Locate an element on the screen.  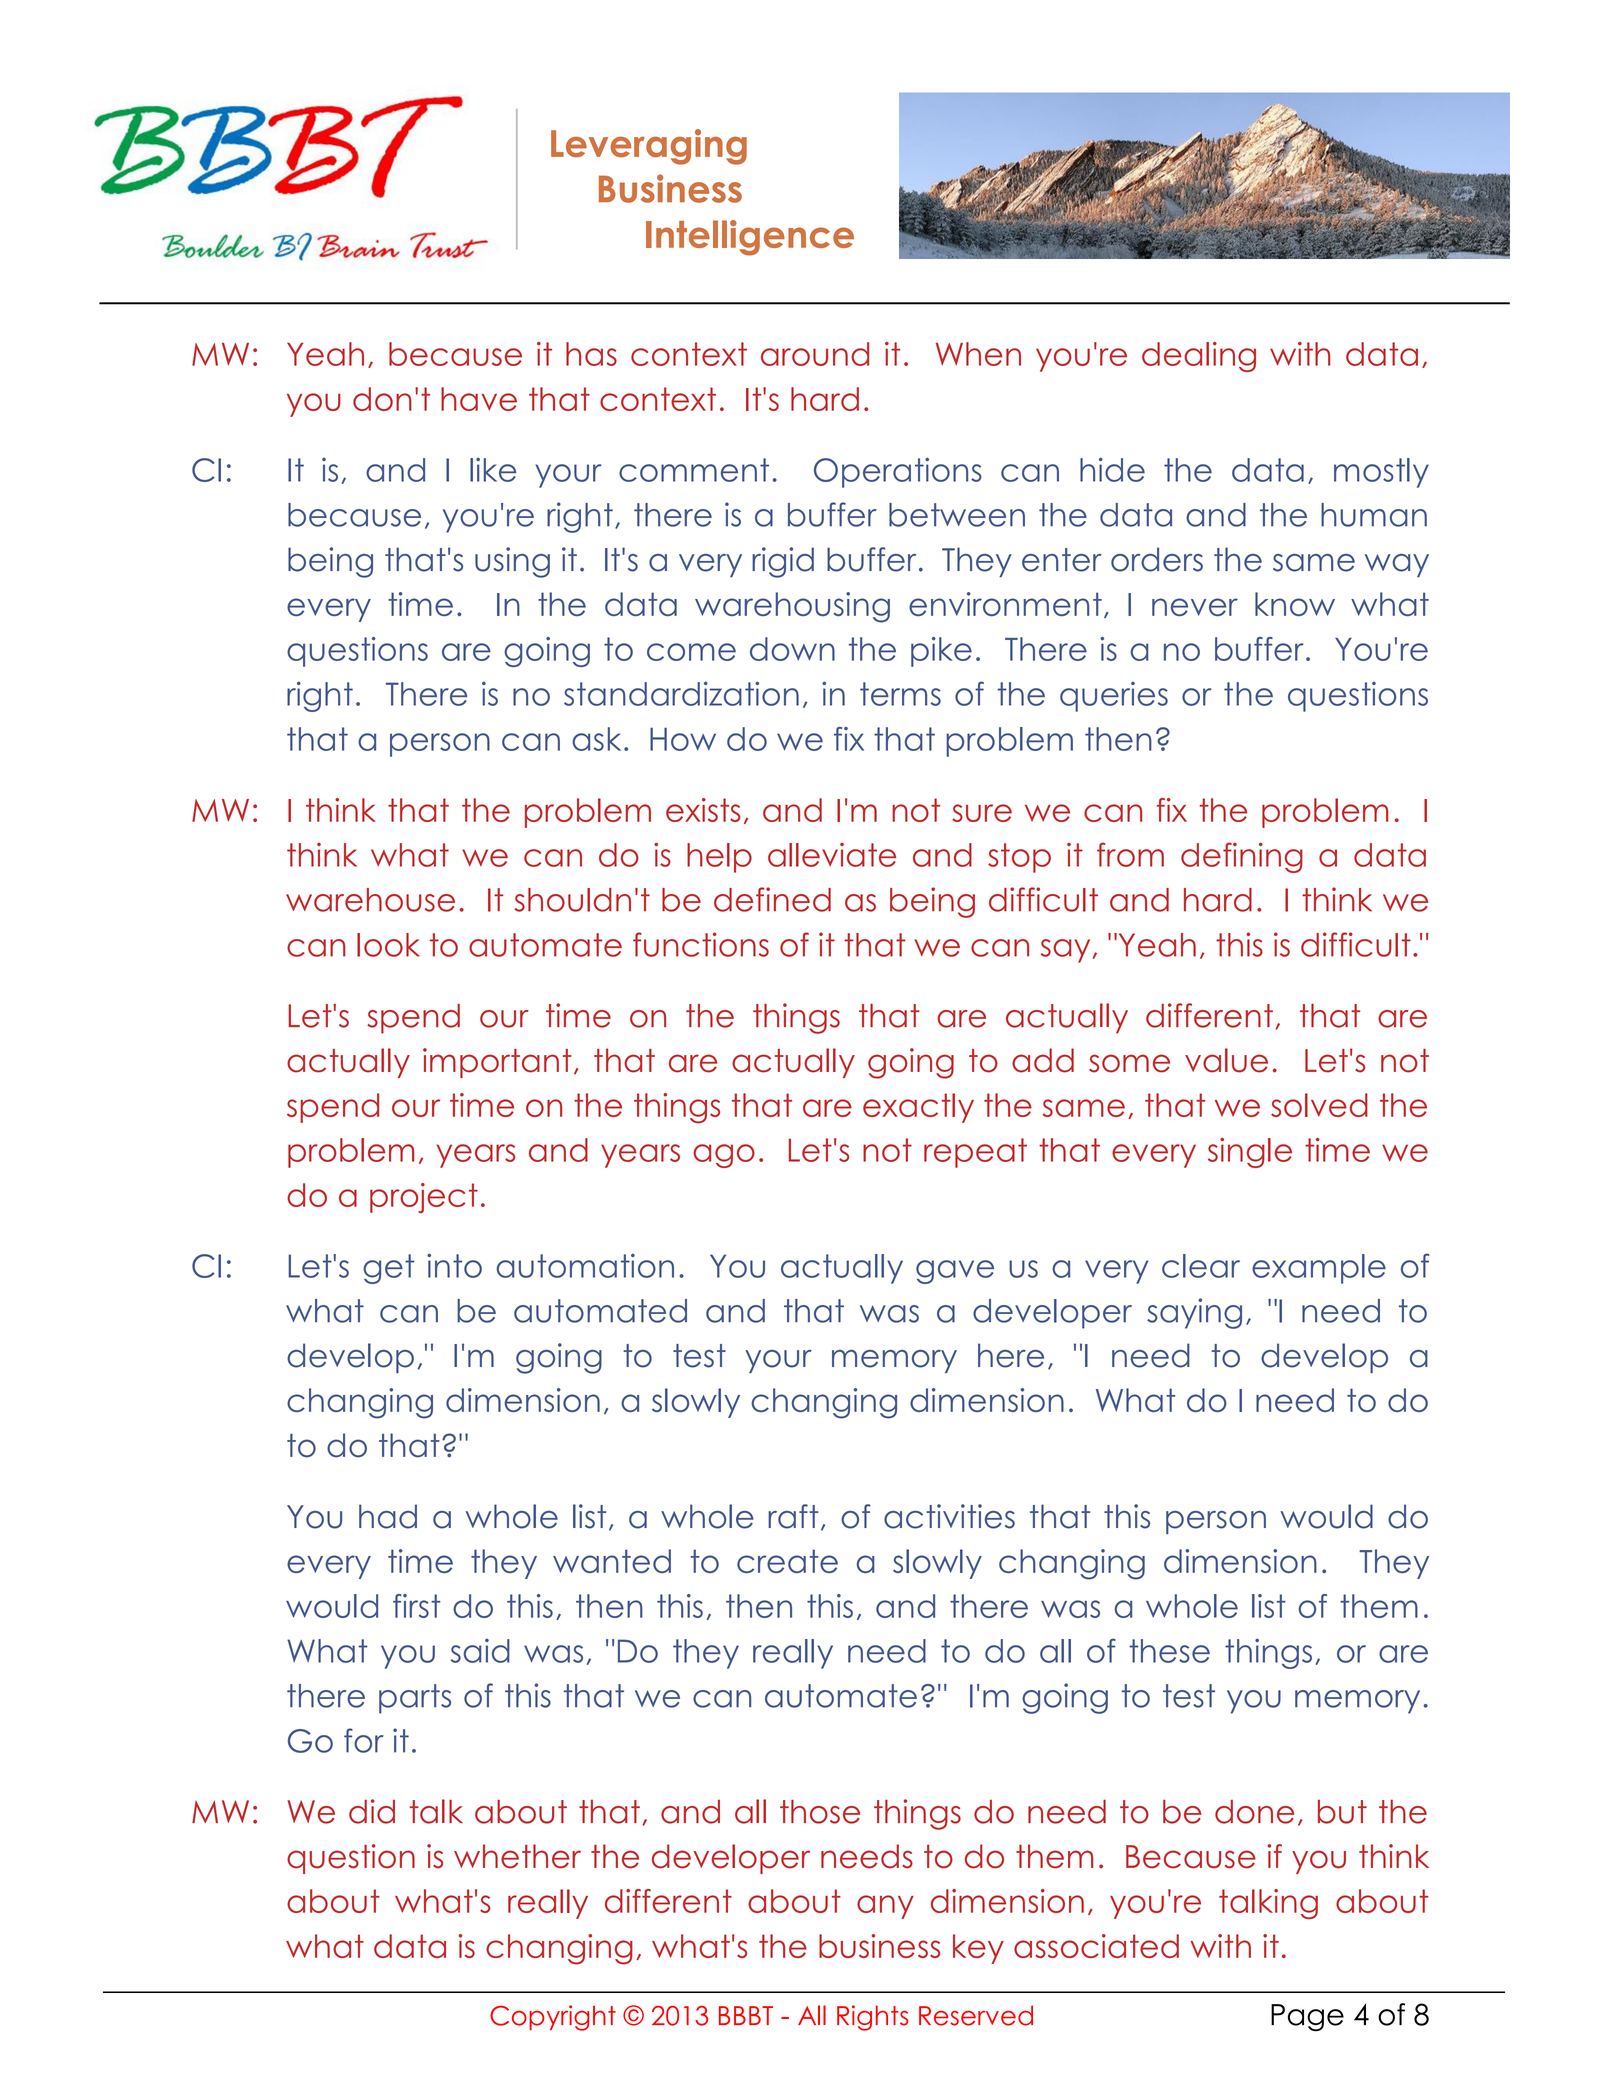
whether is located at coordinates (517, 1856).
